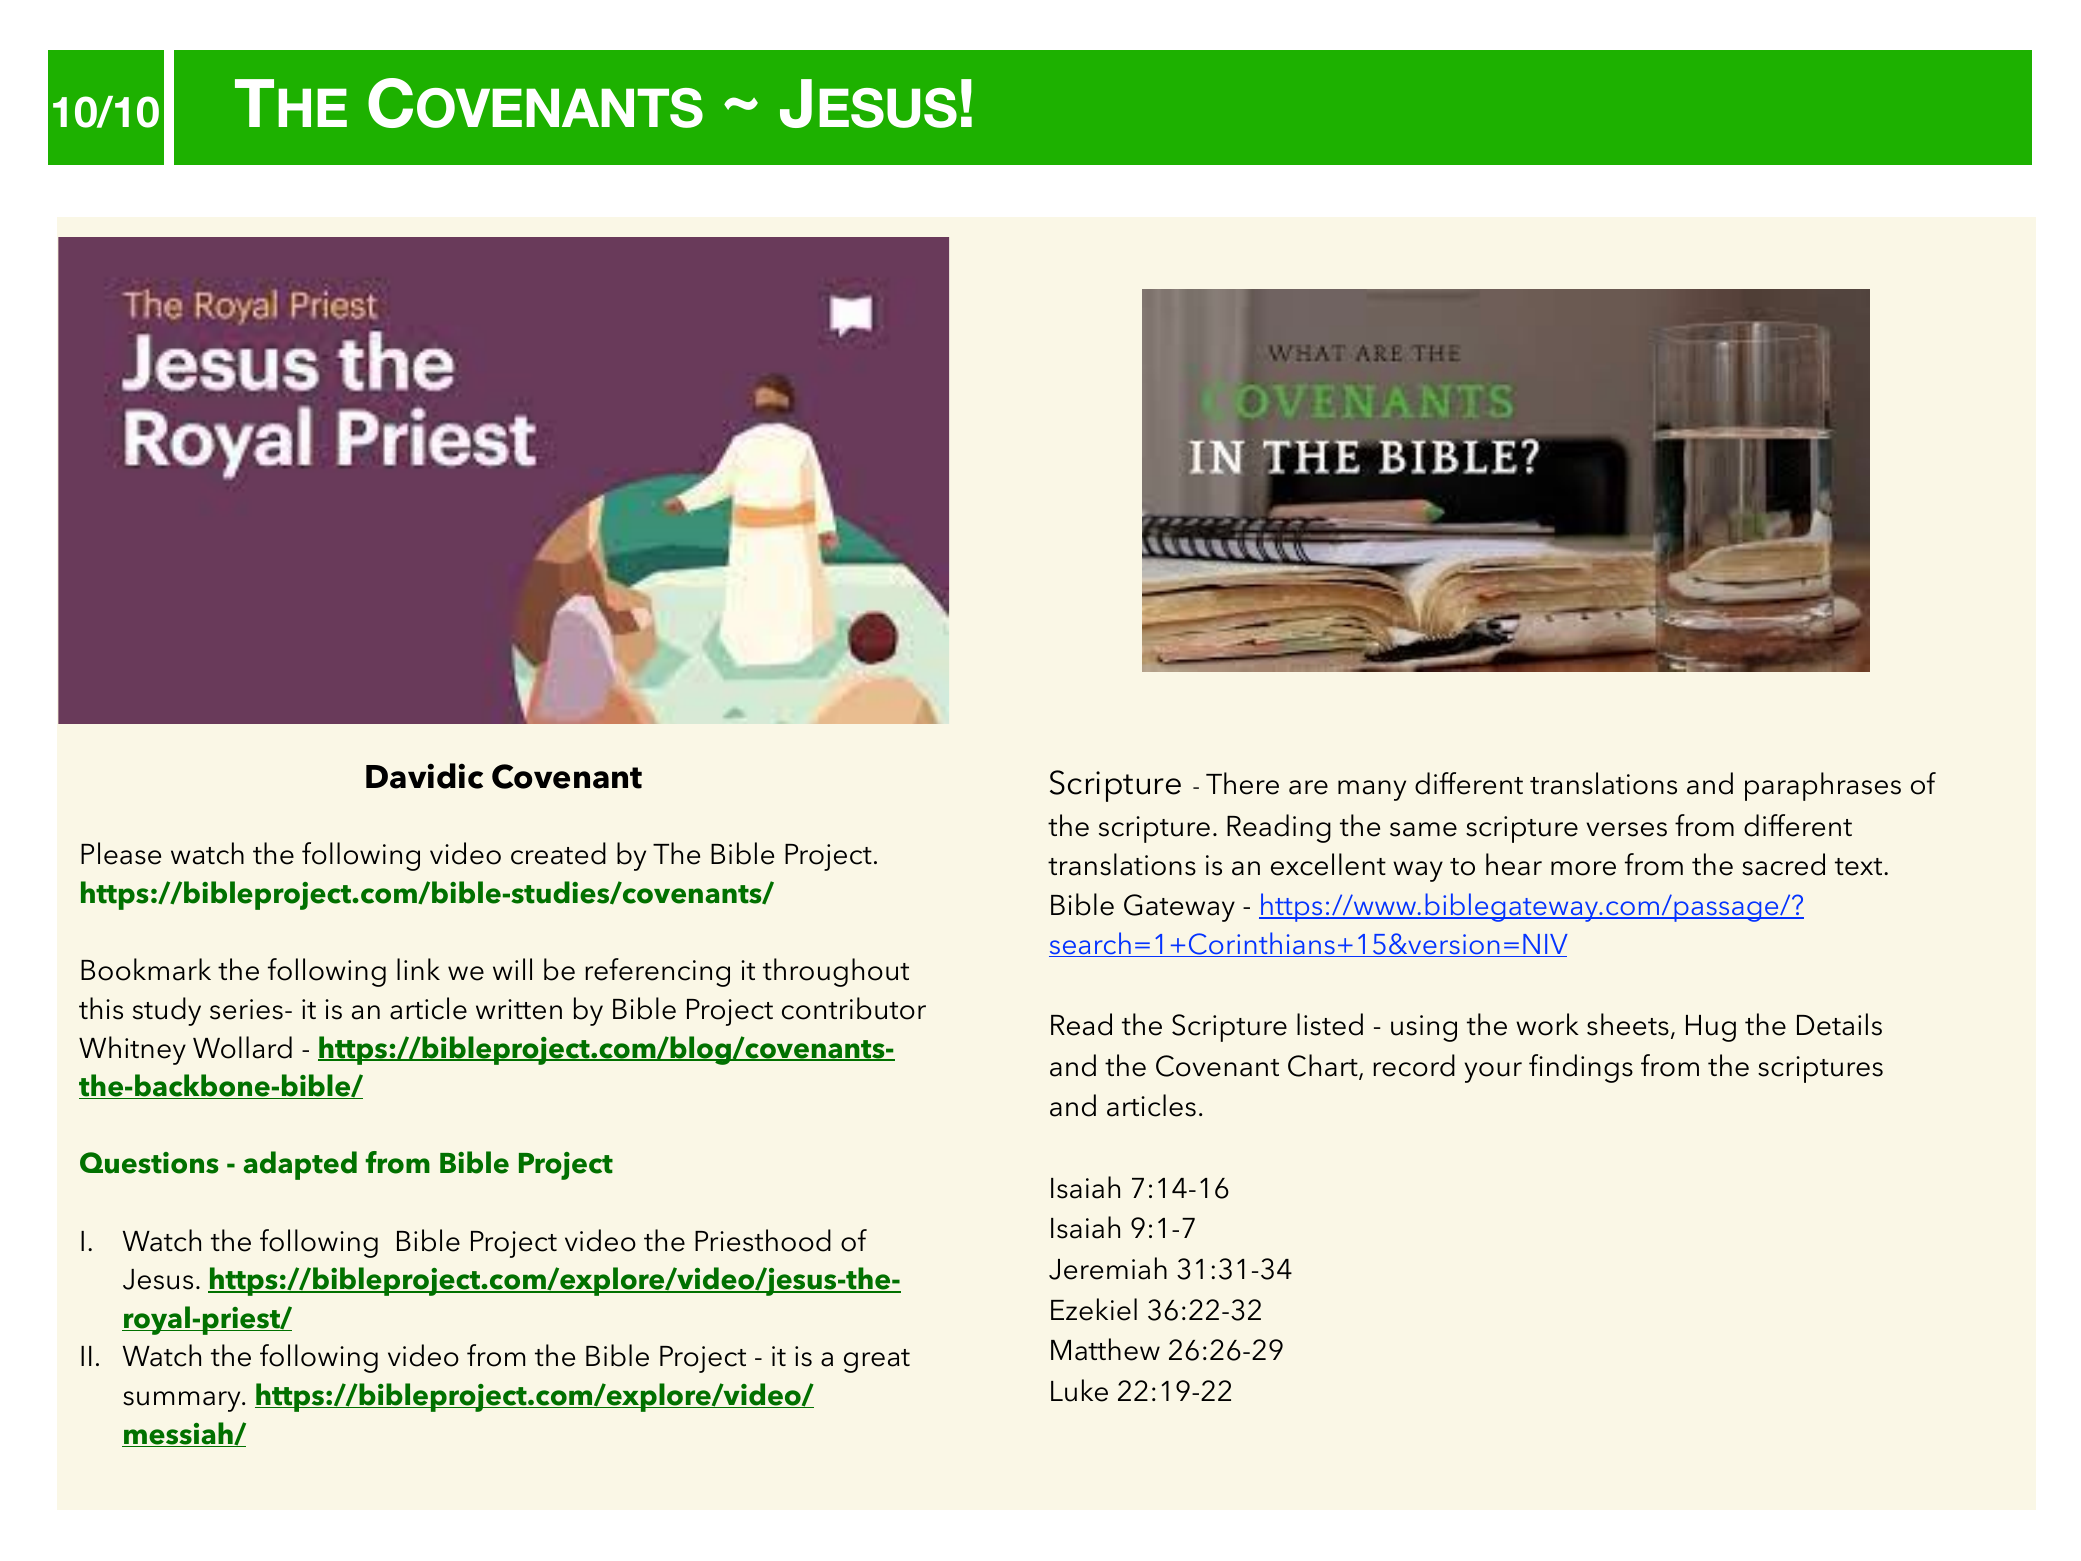 Image resolution: width=2081 pixels, height=1561 pixels. What do you see at coordinates (1108, 1268) in the image?
I see `Jeremiah` at bounding box center [1108, 1268].
